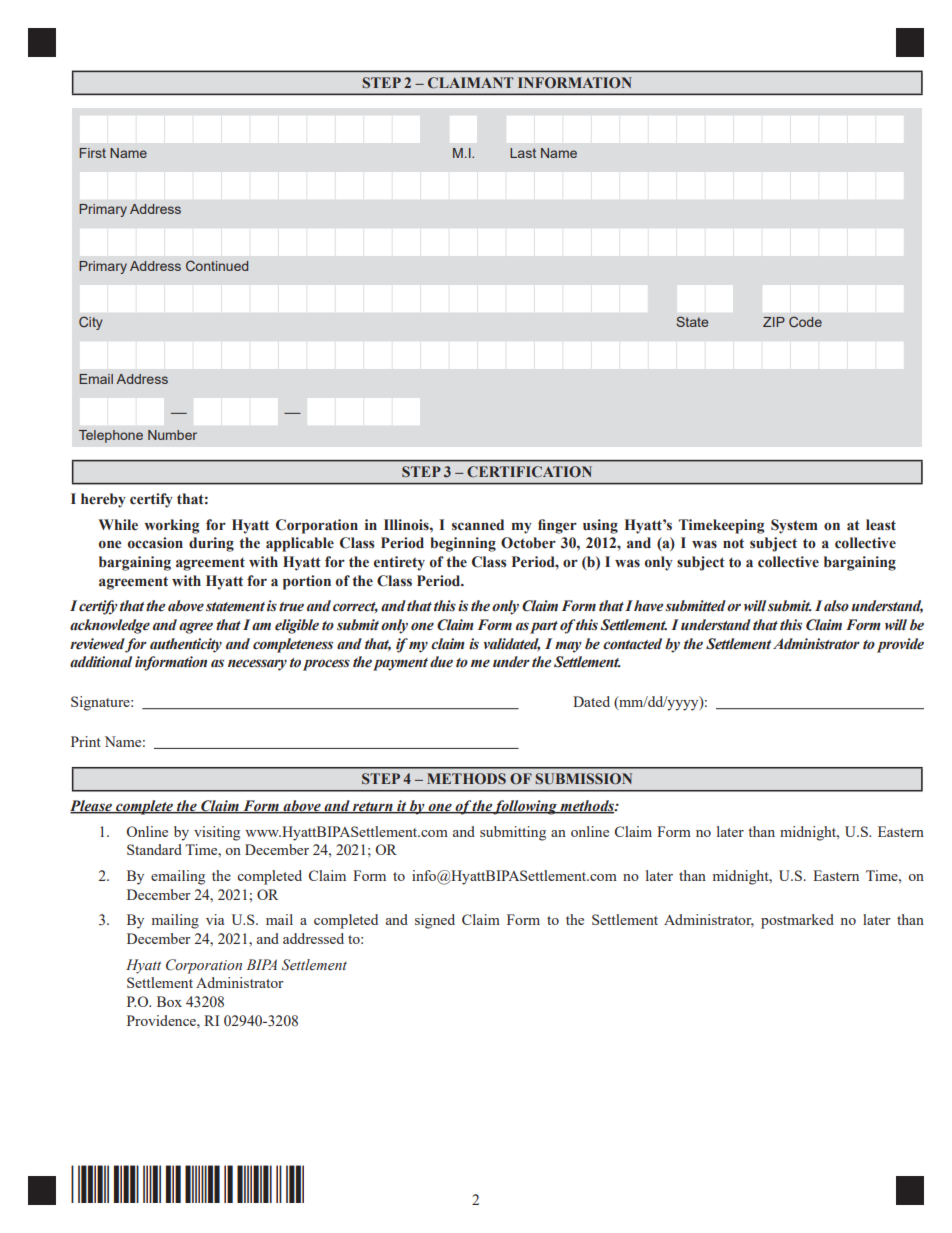 Image resolution: width=952 pixels, height=1233 pixels. I want to click on signed, so click(435, 921).
